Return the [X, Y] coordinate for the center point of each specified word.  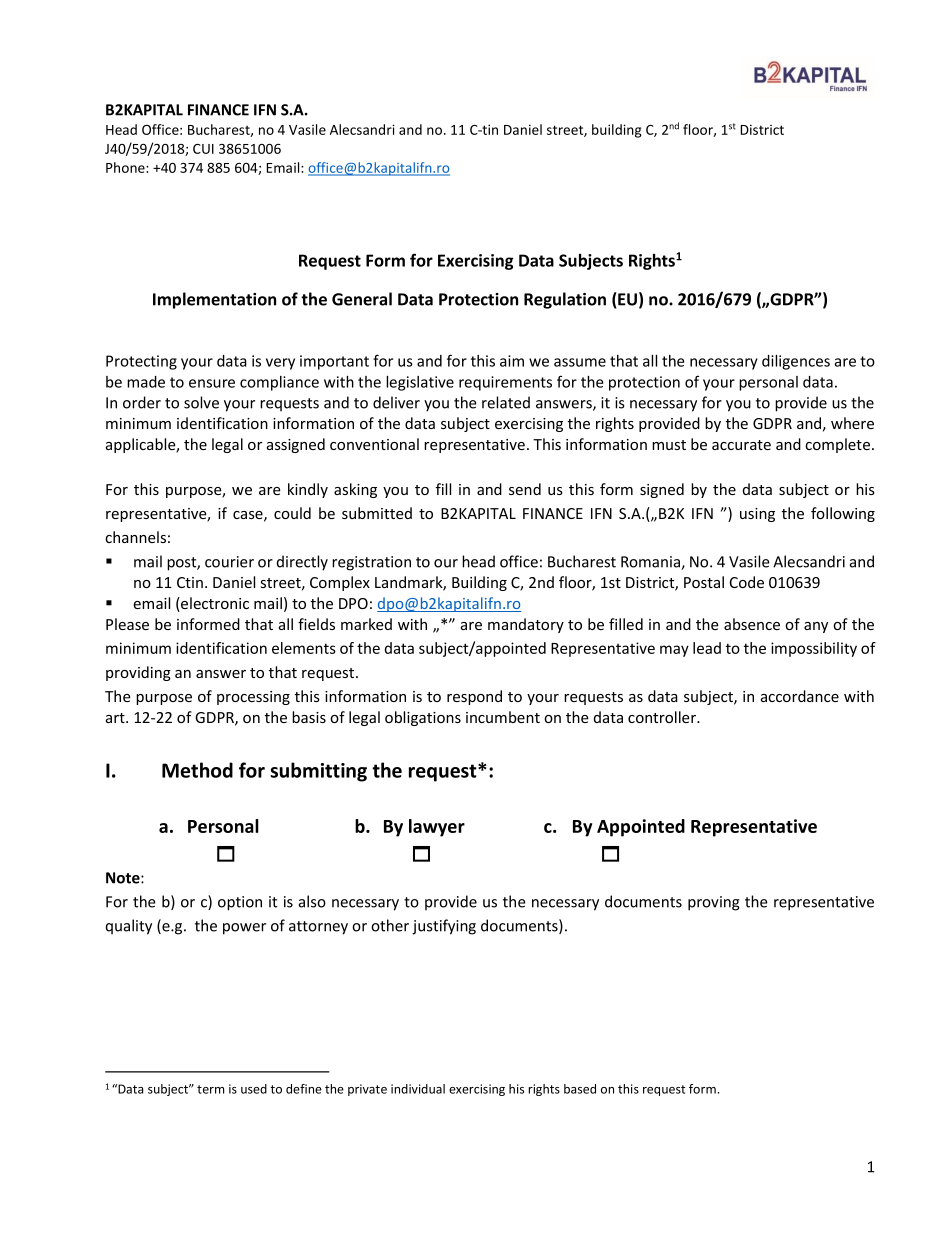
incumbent [503, 717]
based [580, 1089]
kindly [308, 490]
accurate [741, 445]
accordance [800, 696]
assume [580, 362]
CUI [203, 149]
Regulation [565, 300]
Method [197, 770]
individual [418, 1089]
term [210, 1089]
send [525, 489]
